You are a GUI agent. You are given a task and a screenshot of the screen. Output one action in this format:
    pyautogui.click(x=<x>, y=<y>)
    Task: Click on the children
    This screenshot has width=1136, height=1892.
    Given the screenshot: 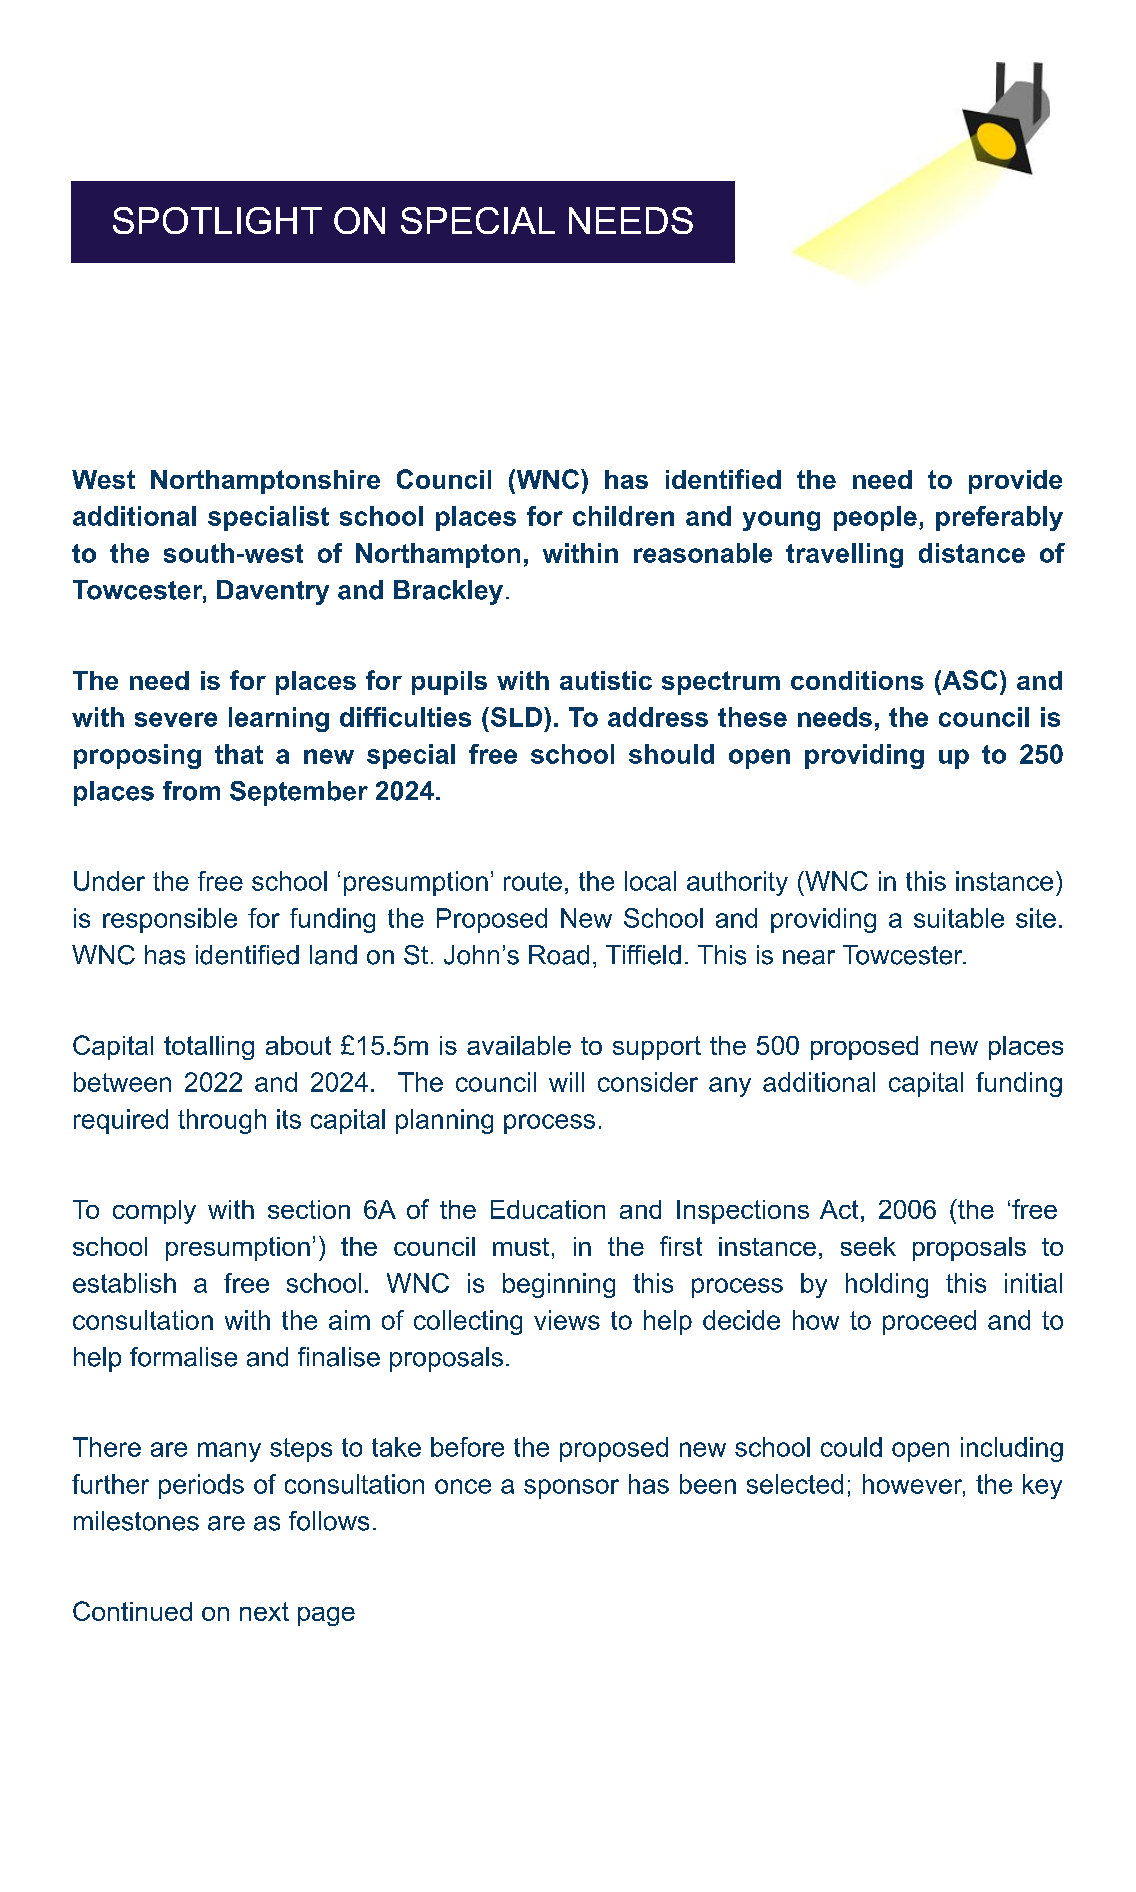 What is the action you would take?
    pyautogui.click(x=623, y=516)
